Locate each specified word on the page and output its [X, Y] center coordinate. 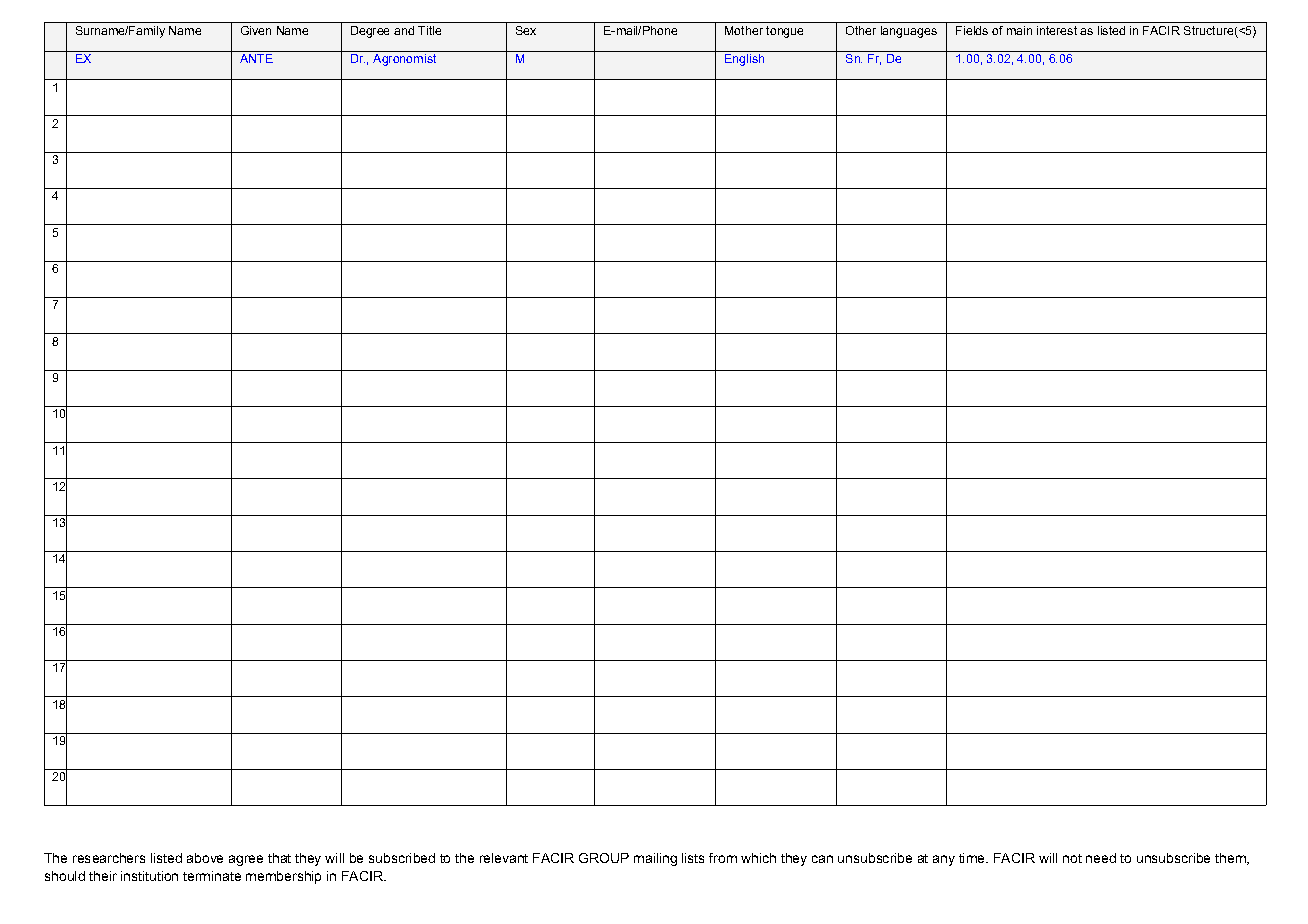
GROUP [604, 858]
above [205, 858]
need [1101, 858]
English [745, 58]
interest [1057, 30]
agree [246, 860]
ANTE [256, 57]
